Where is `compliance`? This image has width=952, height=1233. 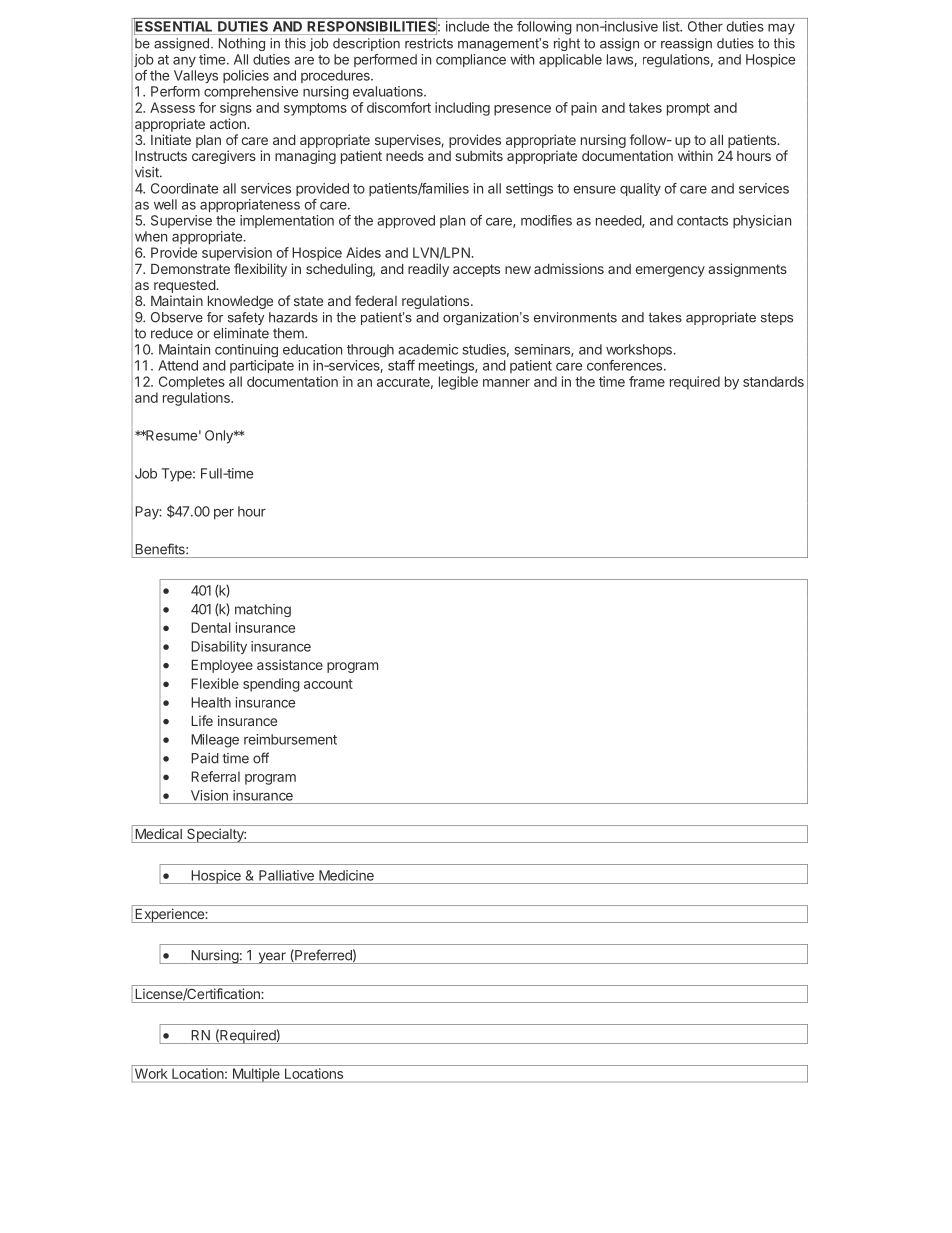 compliance is located at coordinates (471, 60).
